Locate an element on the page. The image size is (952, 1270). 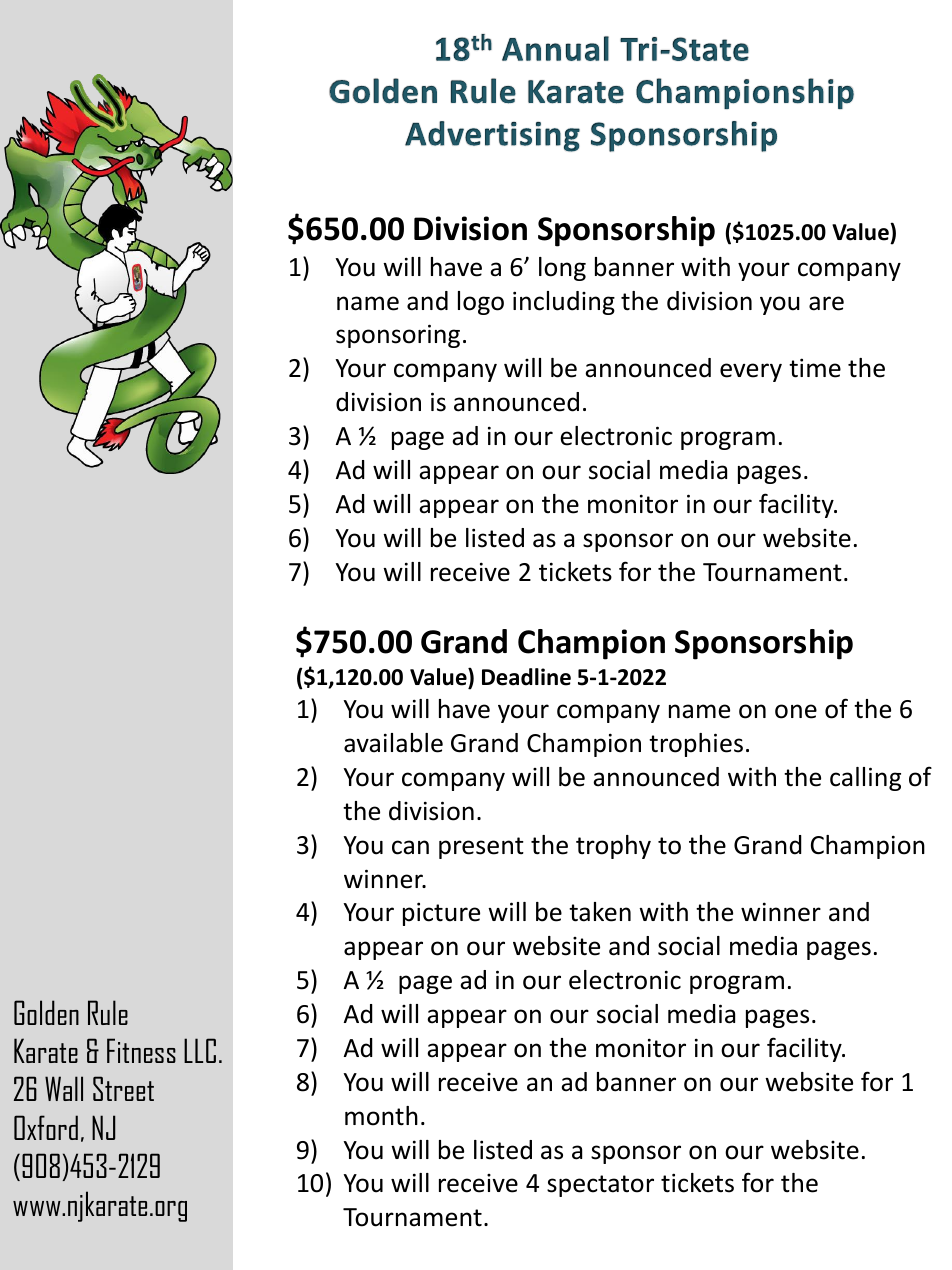
including is located at coordinates (564, 303).
